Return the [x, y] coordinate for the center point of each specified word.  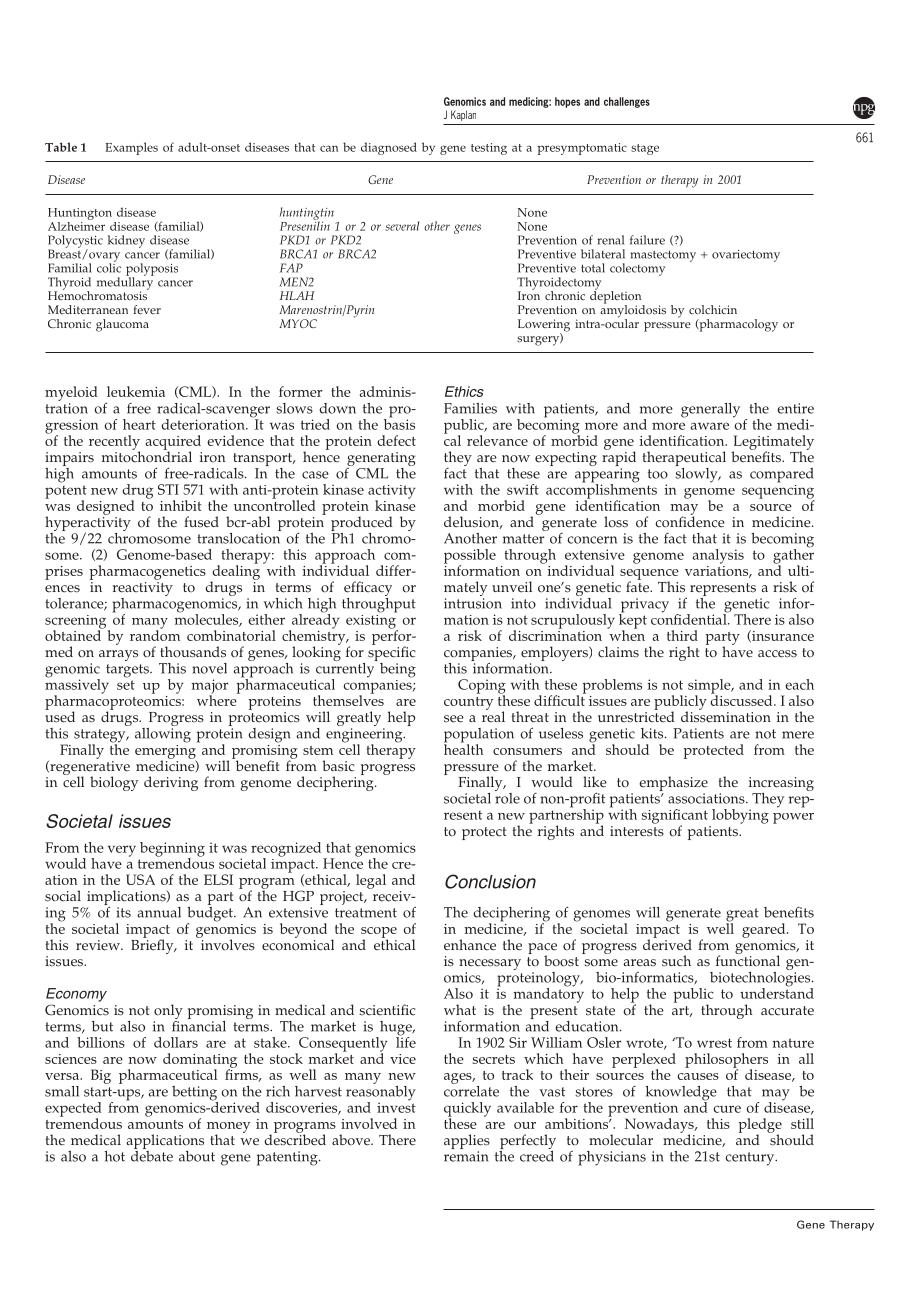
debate [152, 1155]
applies [467, 1141]
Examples [131, 148]
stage [645, 149]
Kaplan [463, 115]
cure [727, 1109]
